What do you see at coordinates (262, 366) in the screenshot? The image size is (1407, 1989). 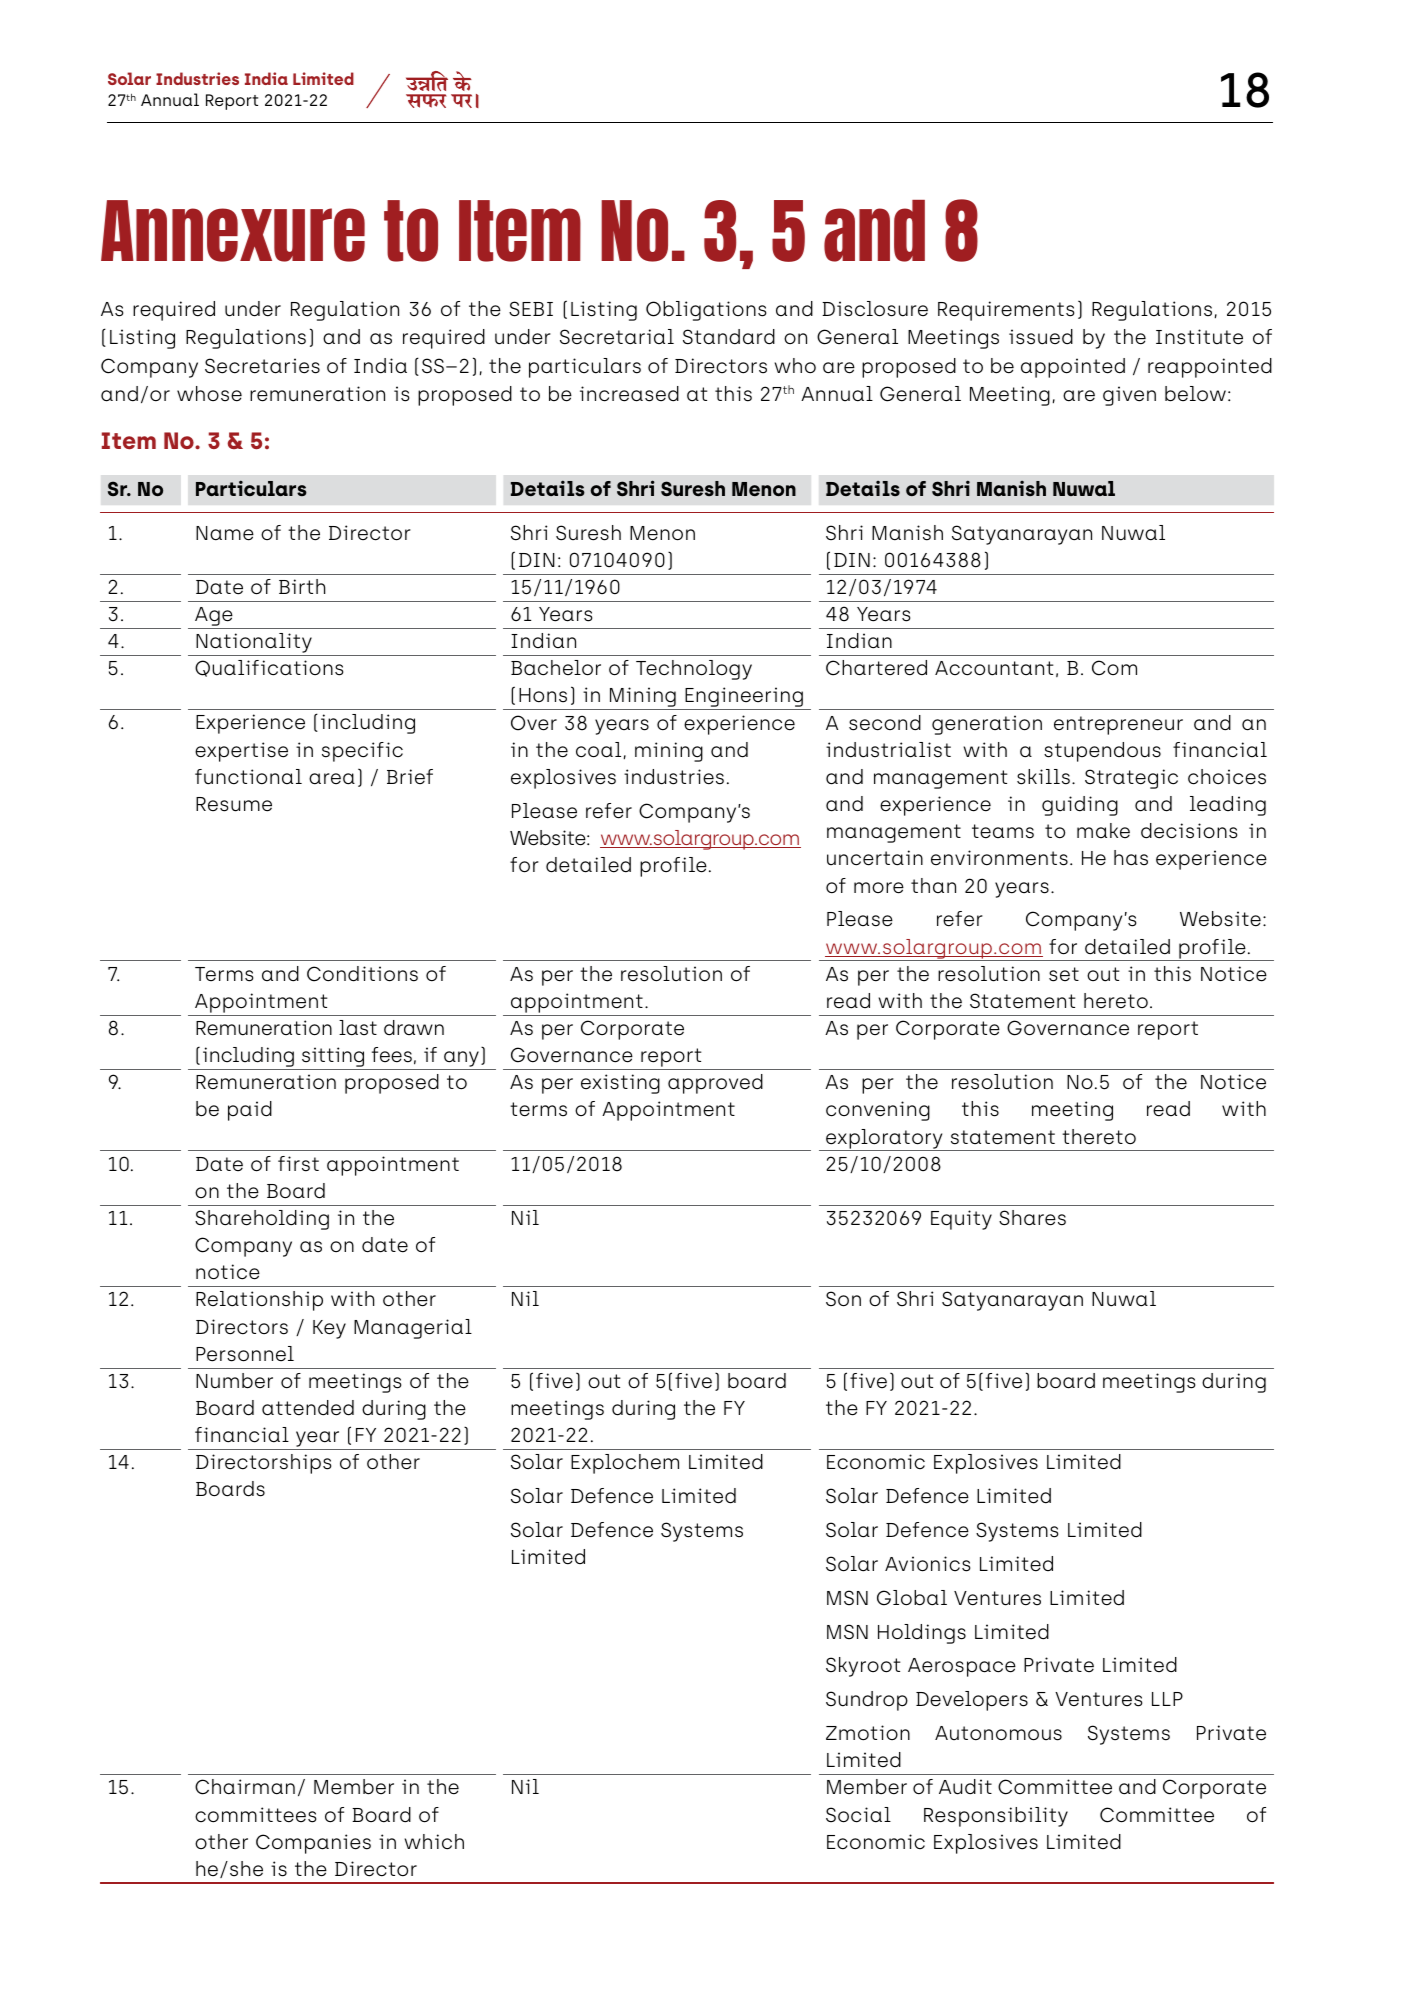 I see `Secretaries` at bounding box center [262, 366].
